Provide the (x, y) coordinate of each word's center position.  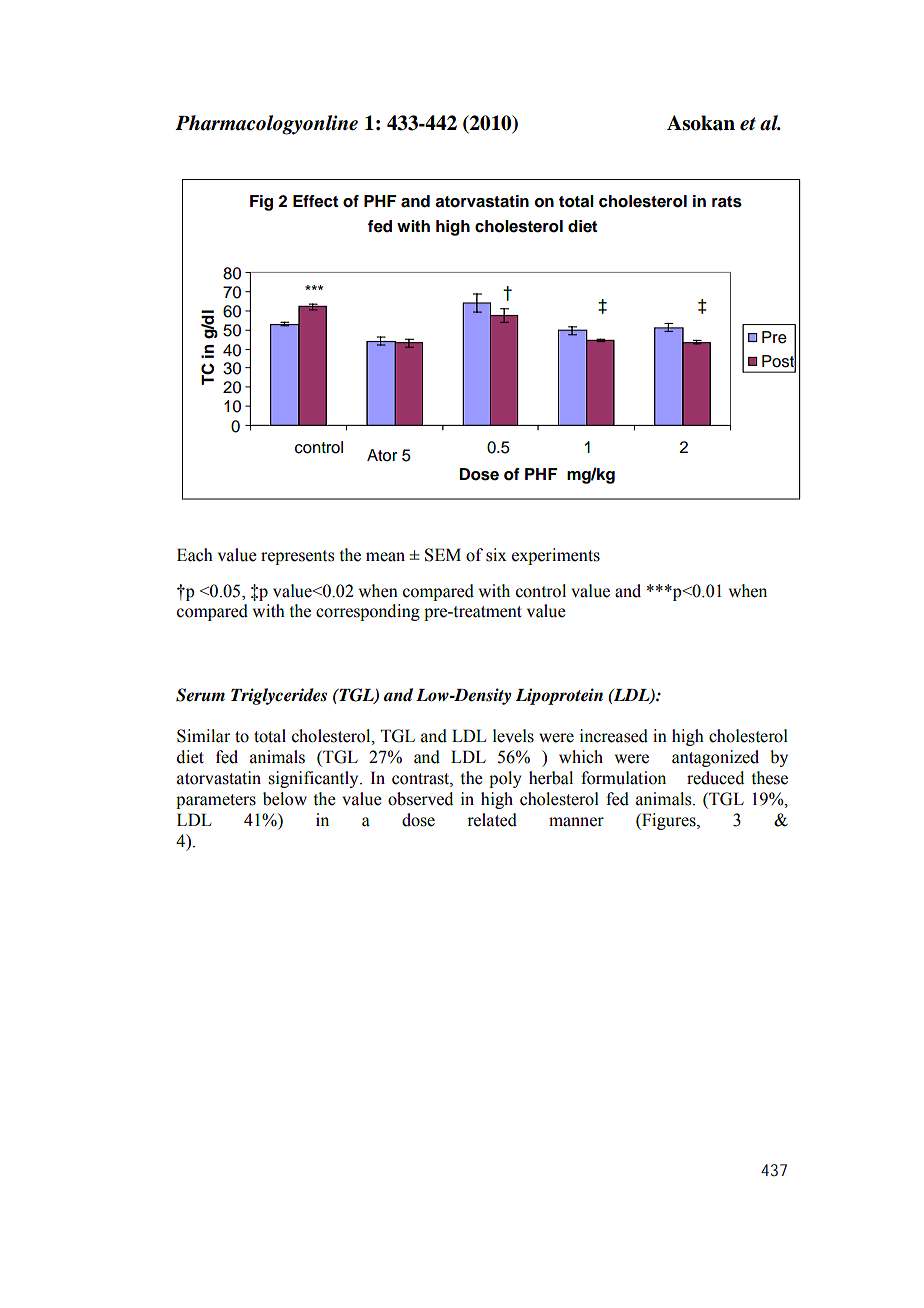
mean (385, 557)
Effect (315, 201)
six (496, 555)
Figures (669, 821)
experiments (556, 556)
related (492, 820)
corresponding (368, 612)
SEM (443, 555)
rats (727, 202)
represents (297, 557)
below (285, 799)
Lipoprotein (559, 696)
